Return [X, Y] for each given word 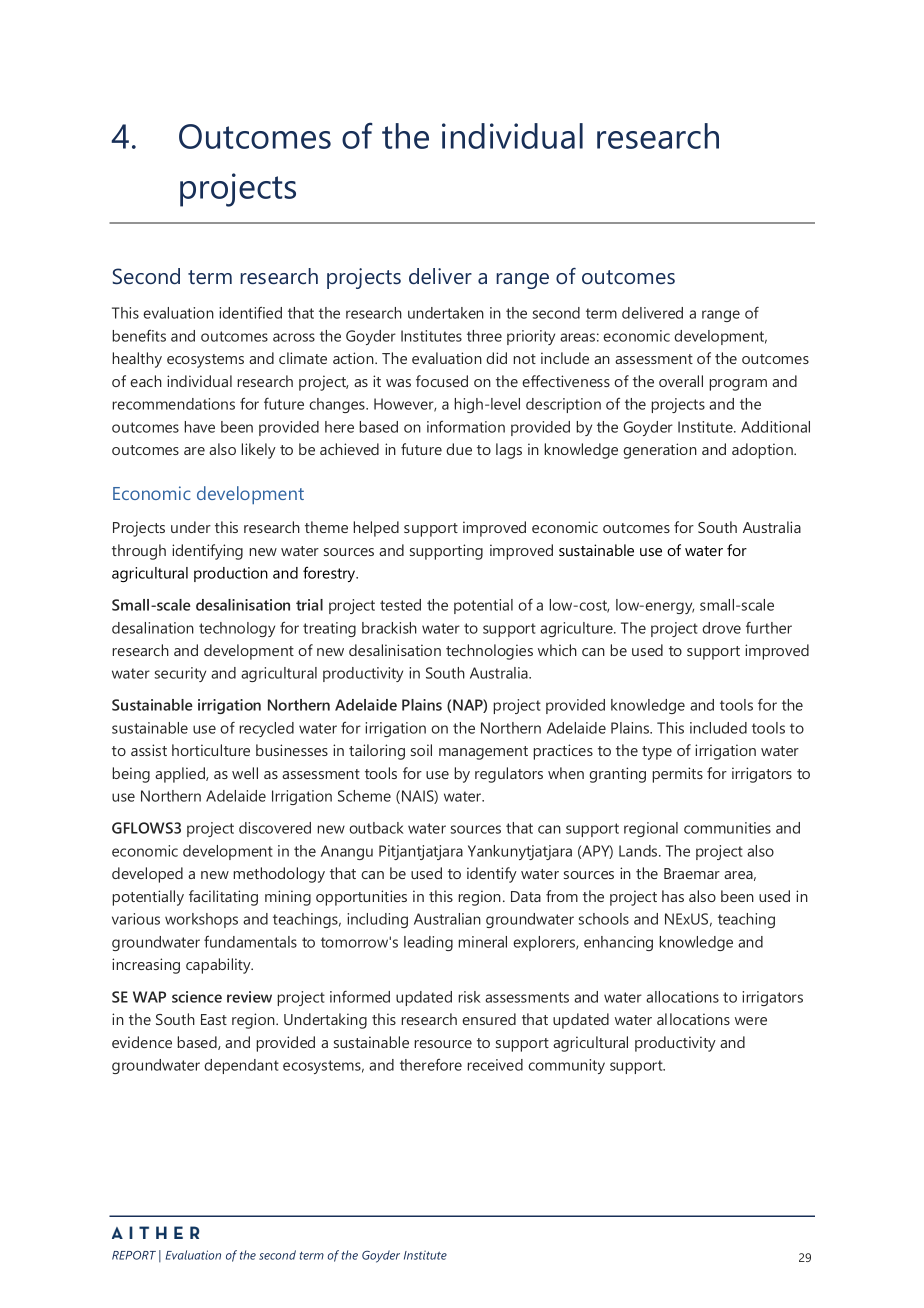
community [566, 1066]
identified [250, 312]
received [495, 1065]
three [484, 336]
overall [681, 381]
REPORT [134, 1255]
